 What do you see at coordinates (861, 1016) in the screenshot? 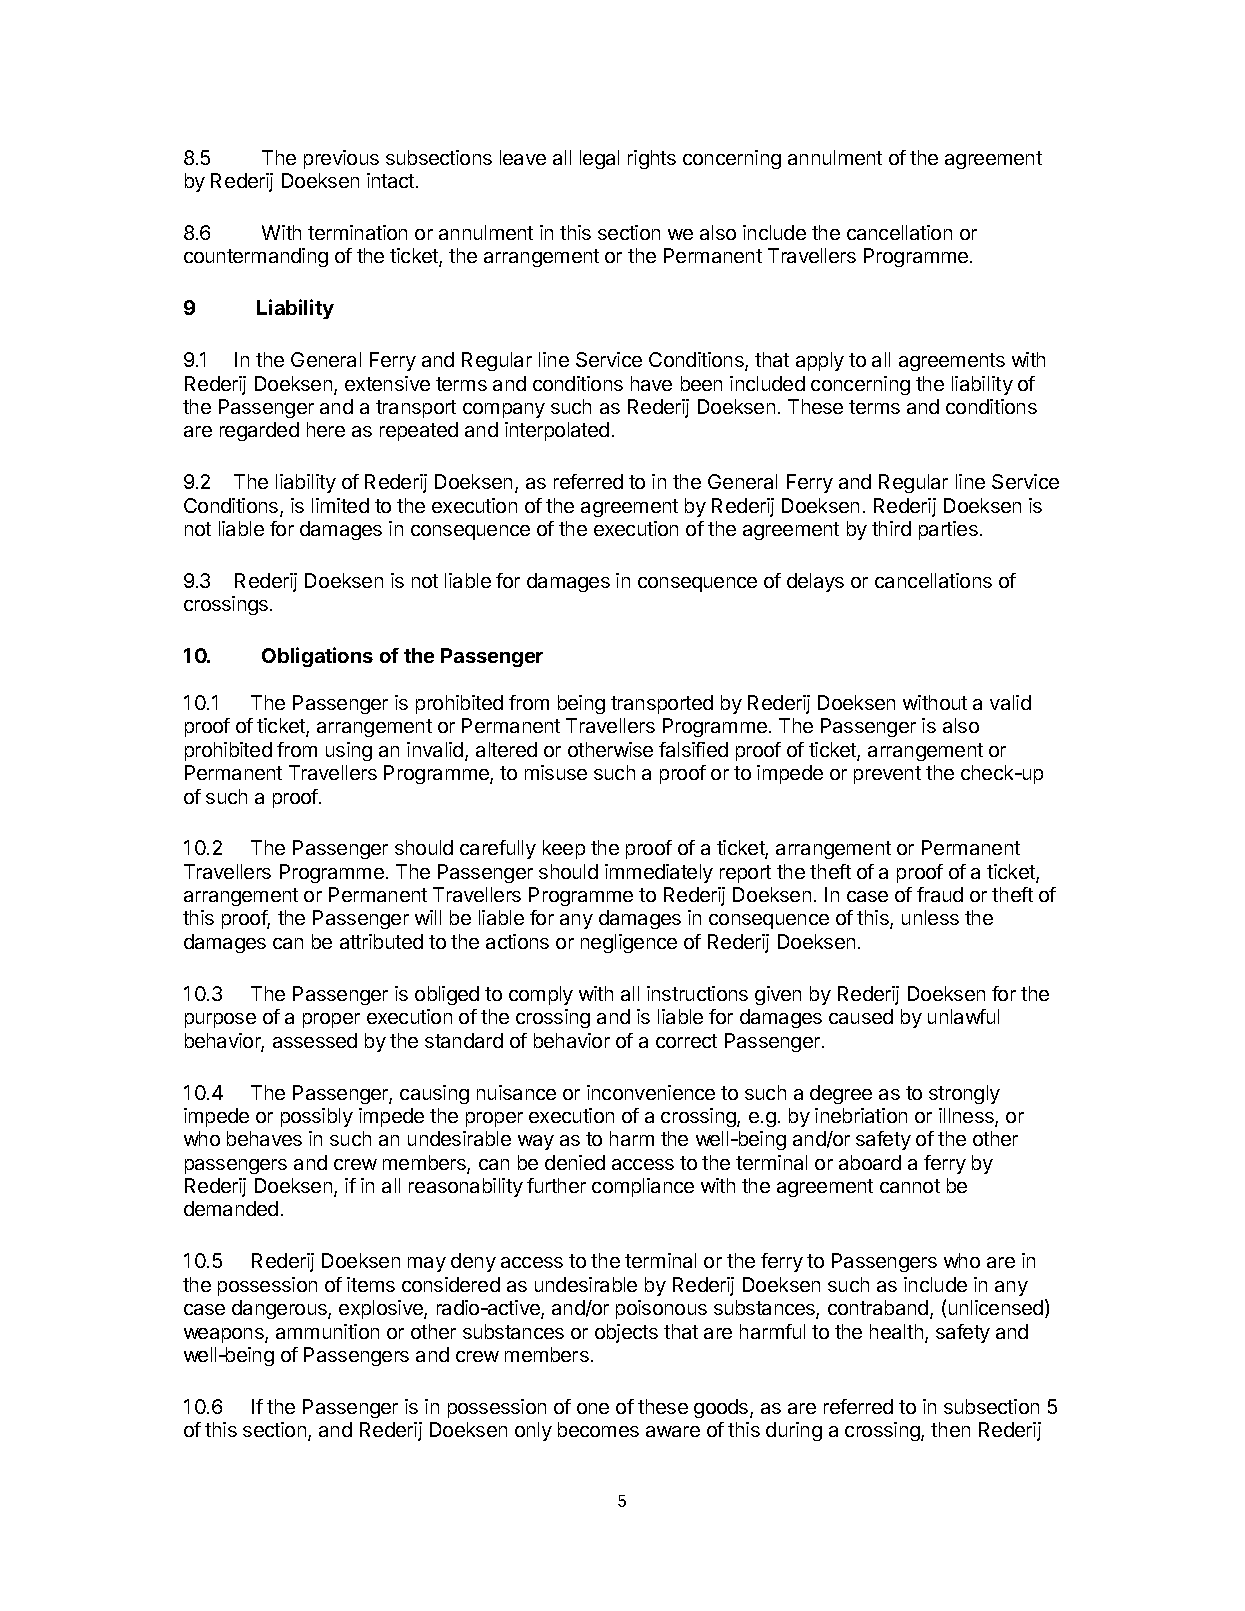
I see `caused` at bounding box center [861, 1016].
